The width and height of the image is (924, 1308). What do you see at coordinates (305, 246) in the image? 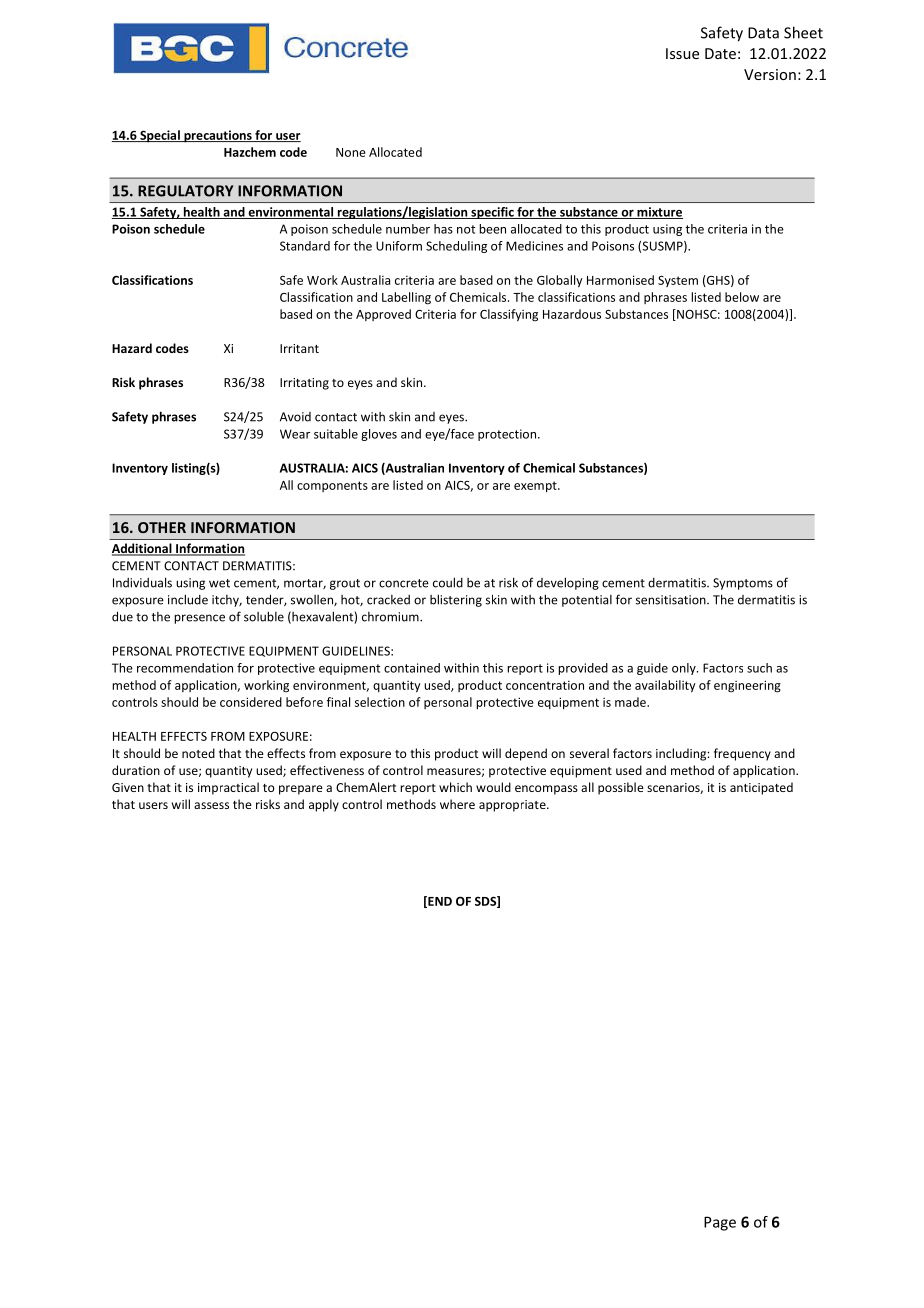
I see `Standard` at bounding box center [305, 246].
